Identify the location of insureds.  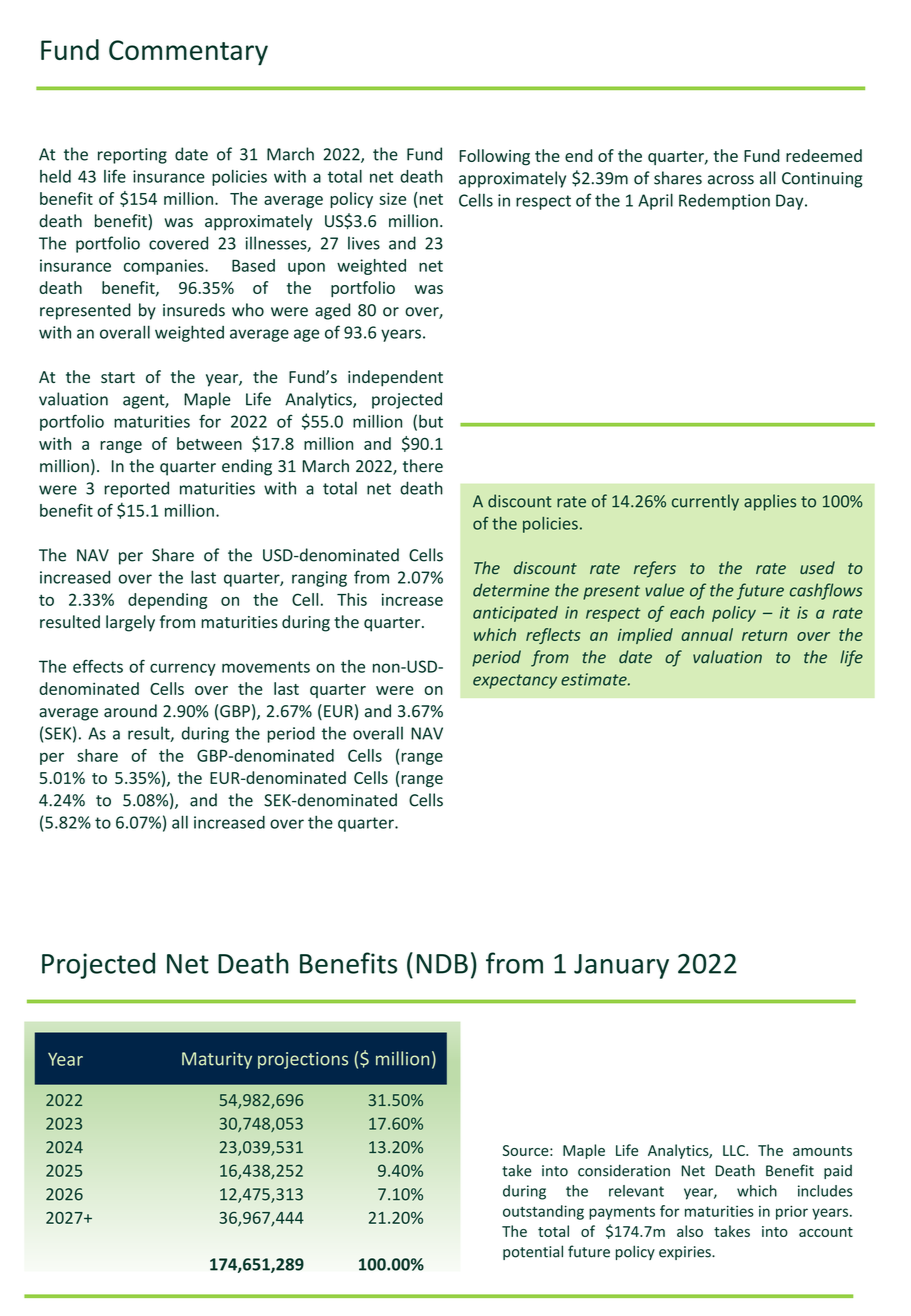
(194, 310).
